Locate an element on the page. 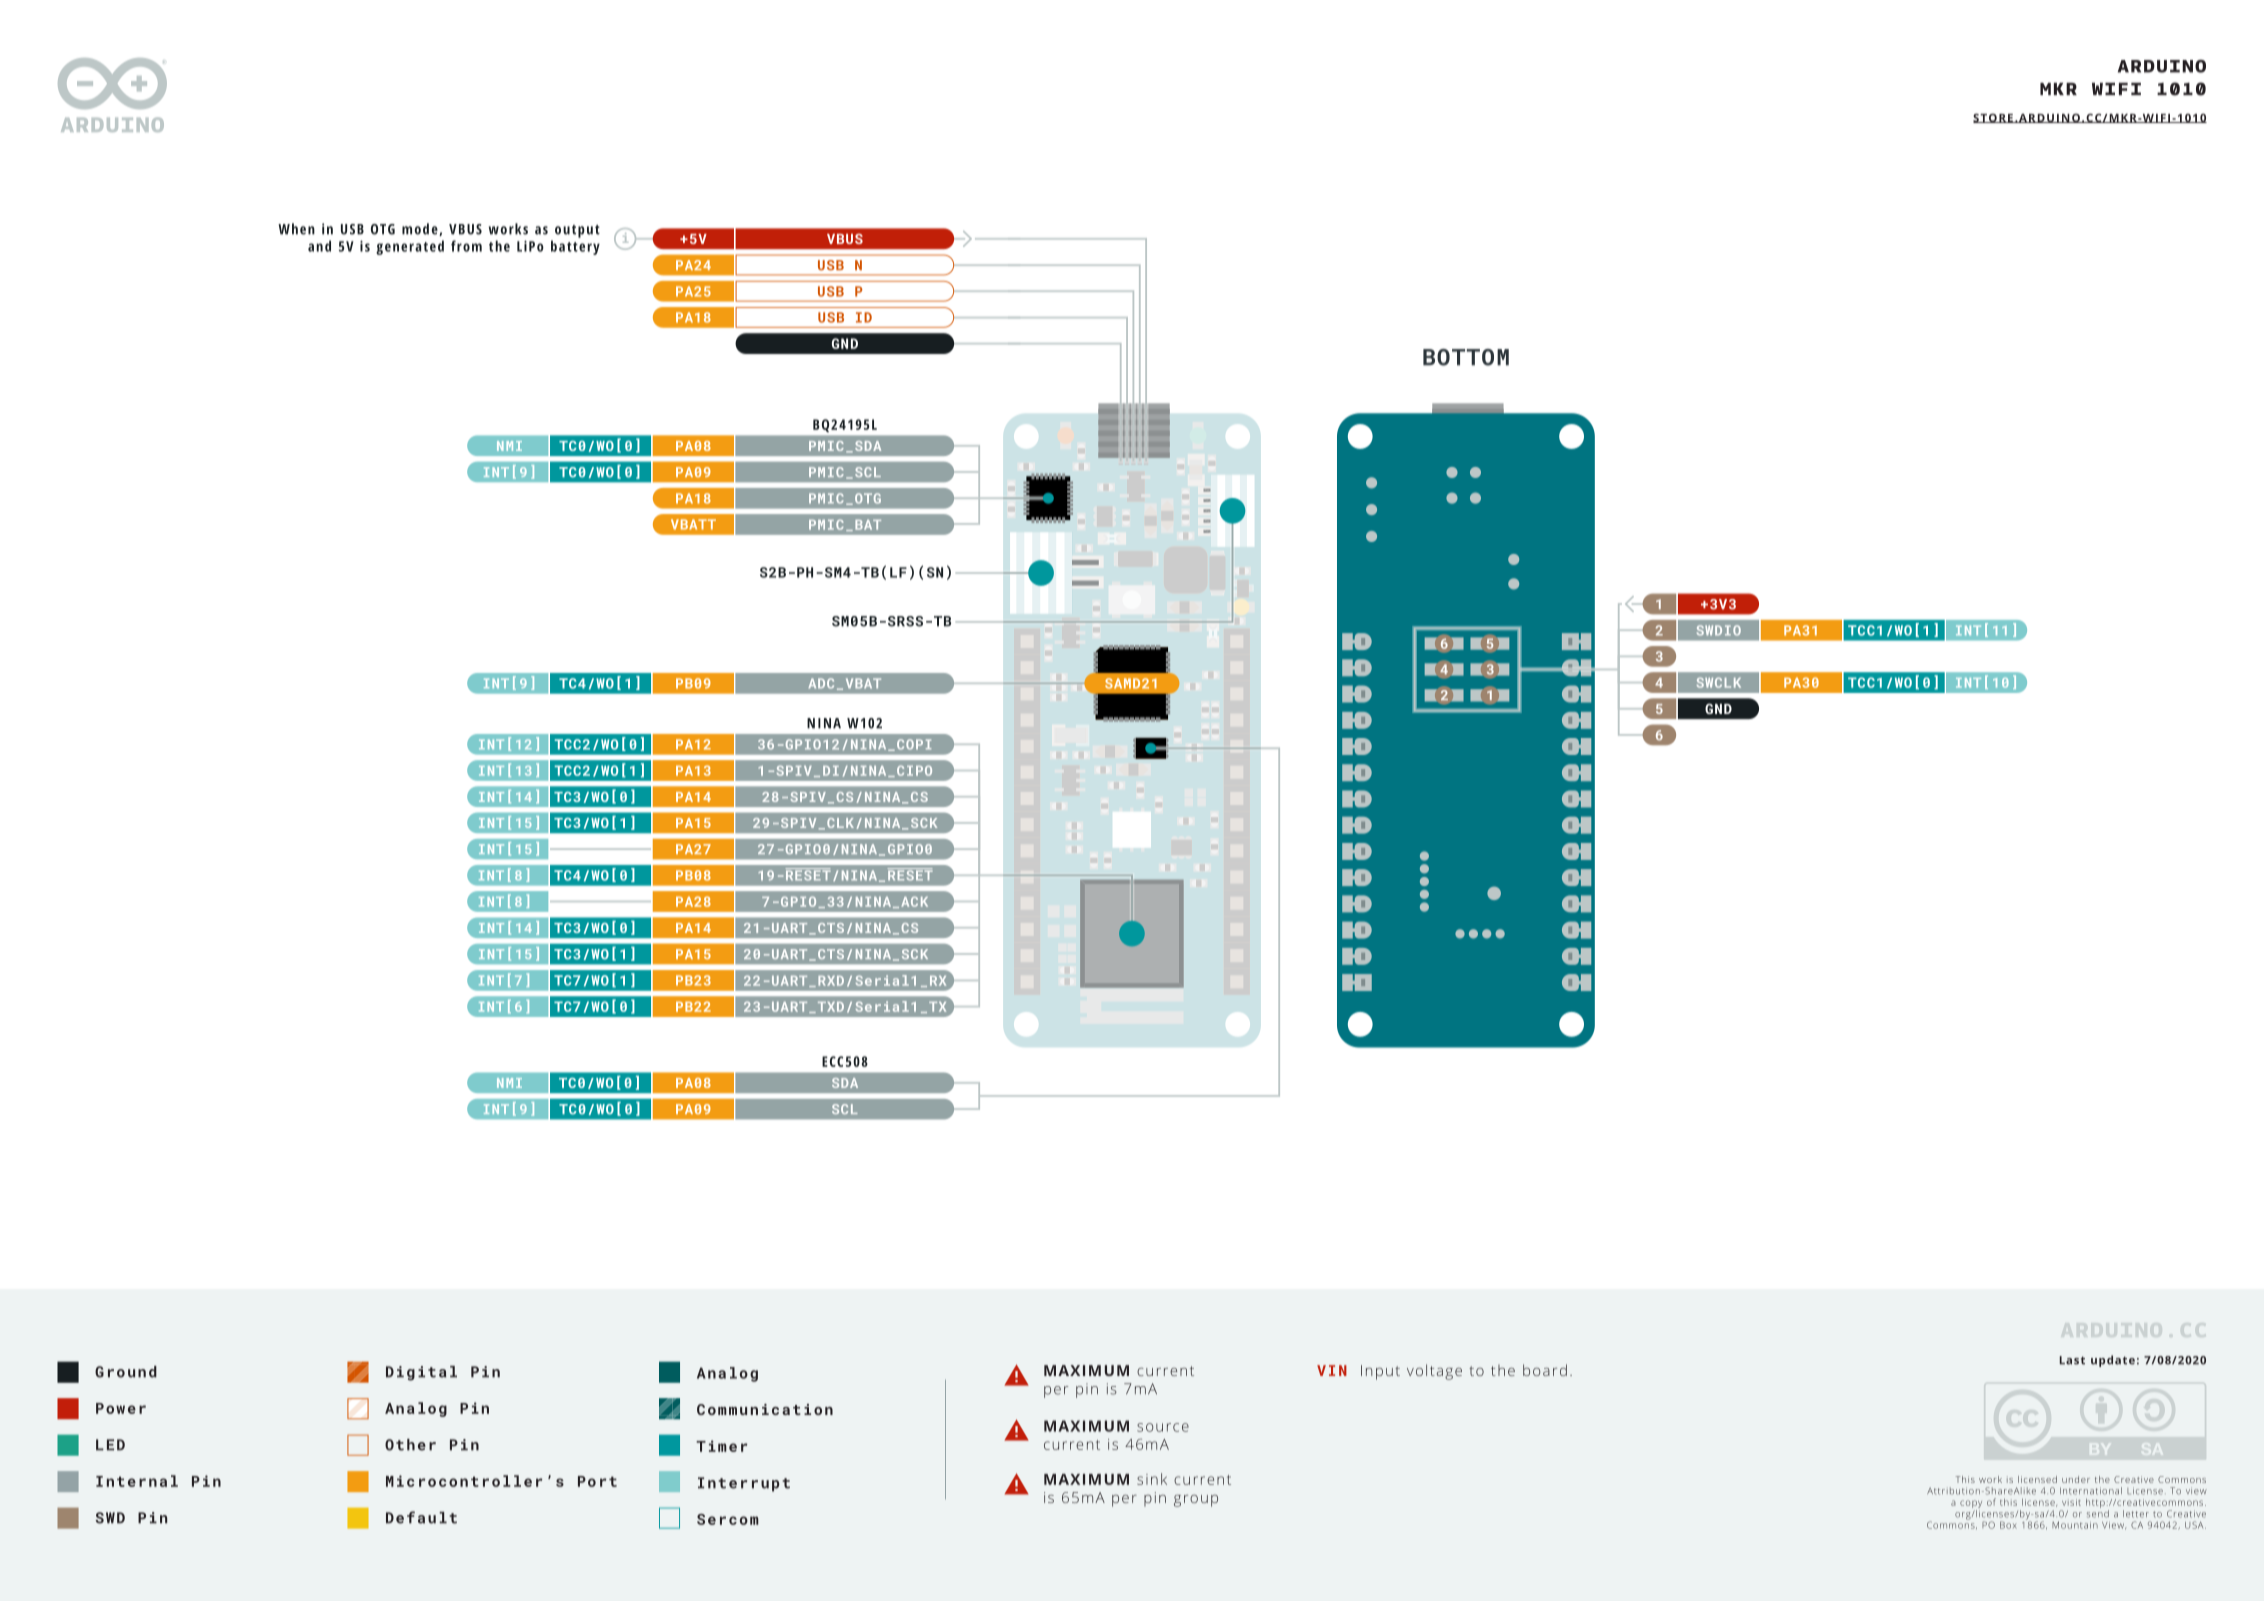 The height and width of the image is (1601, 2264). Input is located at coordinates (1380, 1372).
